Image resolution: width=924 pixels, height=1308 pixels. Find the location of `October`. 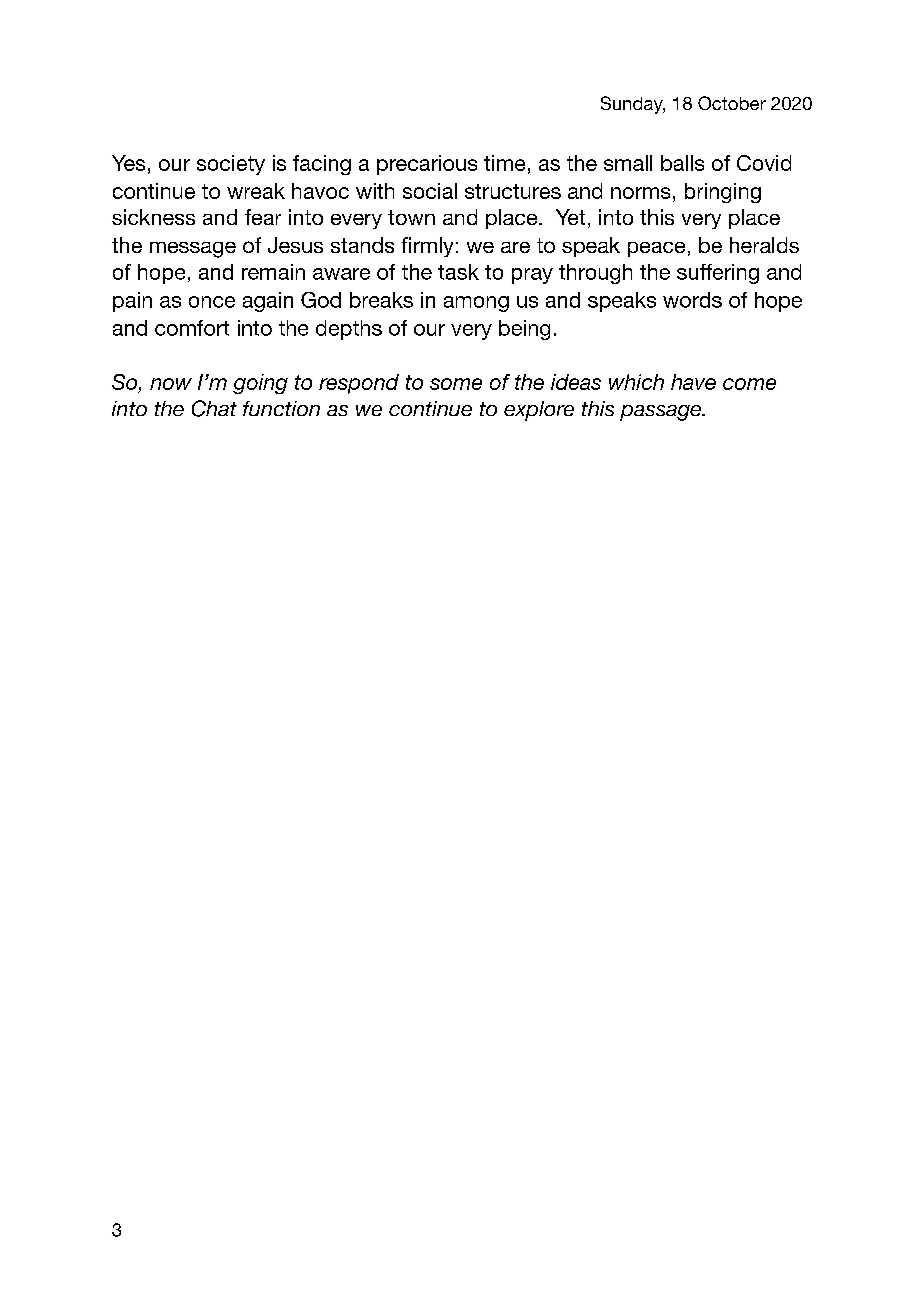

October is located at coordinates (732, 103).
